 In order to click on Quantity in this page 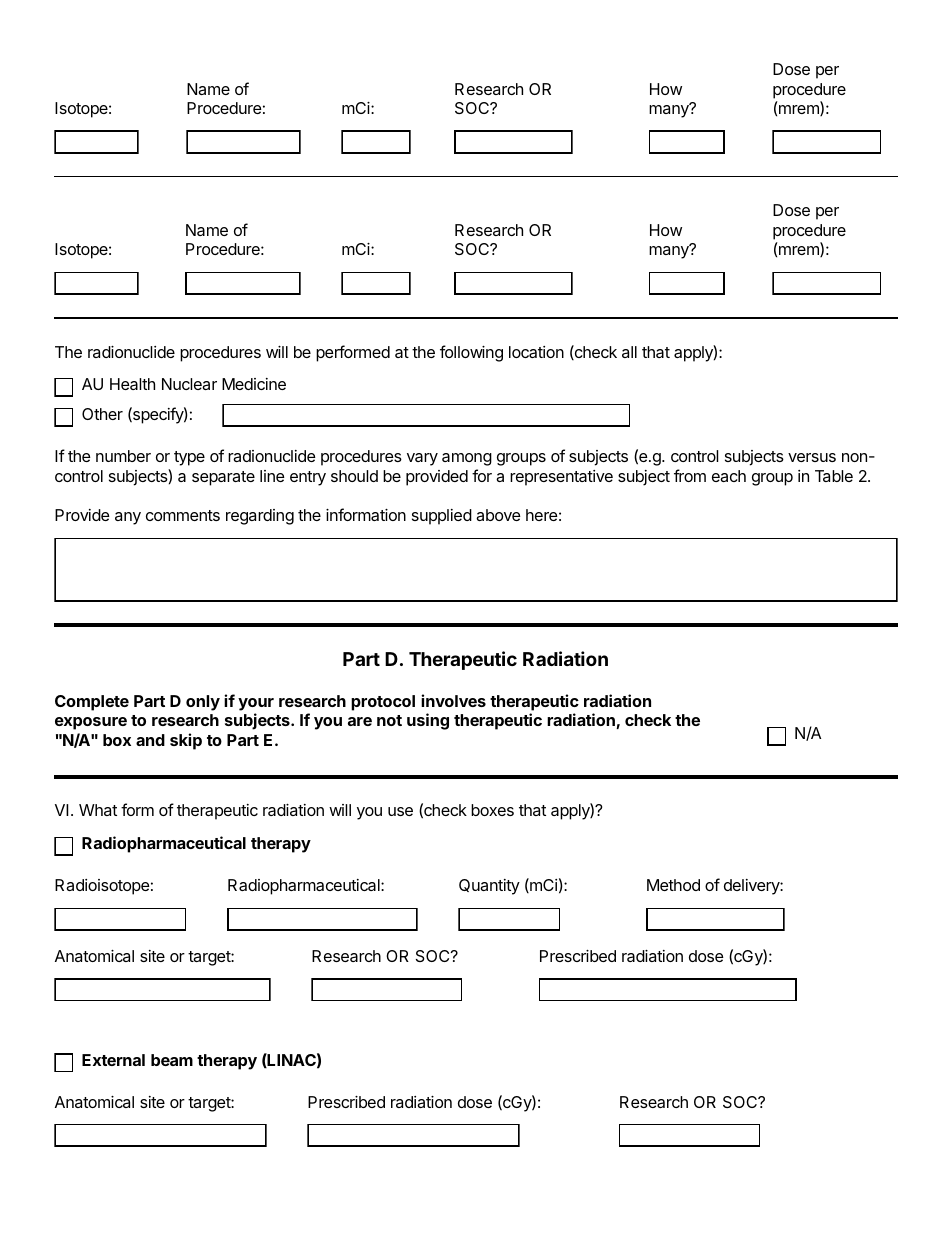, I will do `click(489, 887)`.
